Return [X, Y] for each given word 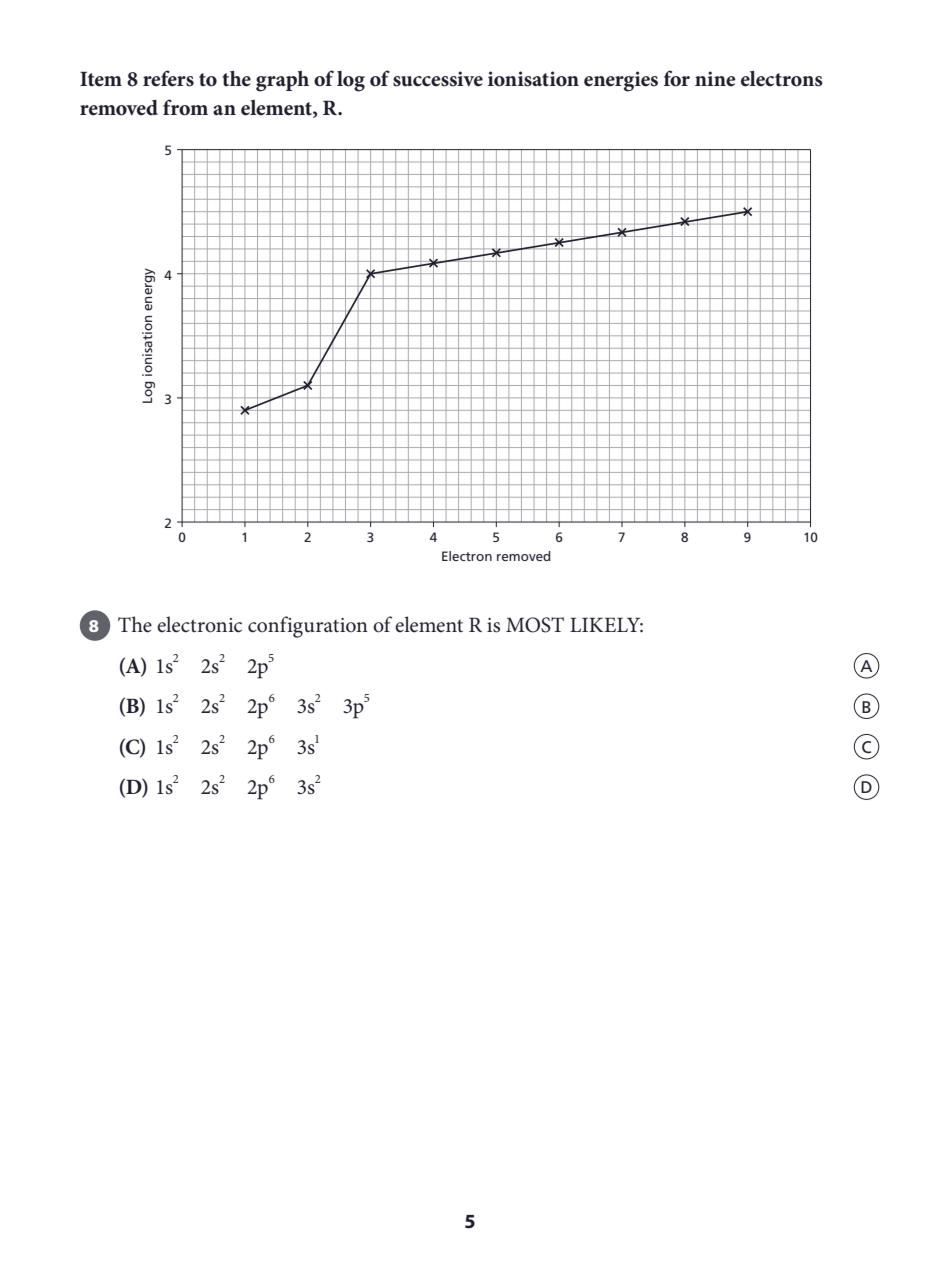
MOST [535, 625]
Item [101, 79]
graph [282, 81]
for [677, 78]
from [185, 107]
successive [438, 79]
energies [621, 81]
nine [715, 79]
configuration [308, 627]
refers [168, 78]
